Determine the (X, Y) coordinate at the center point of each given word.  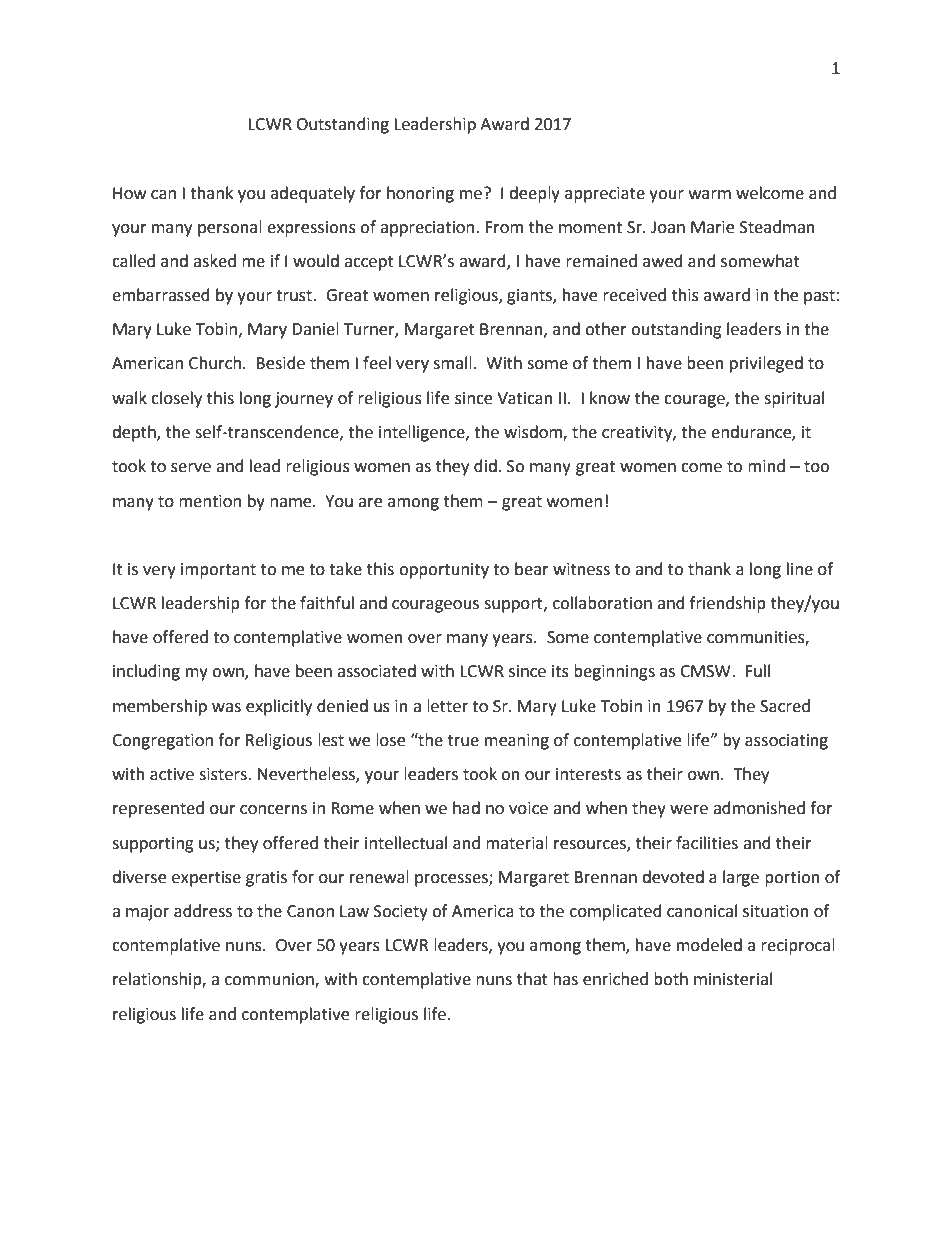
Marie (712, 227)
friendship (728, 604)
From (504, 227)
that (532, 979)
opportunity (444, 571)
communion (270, 980)
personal (230, 228)
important (218, 571)
